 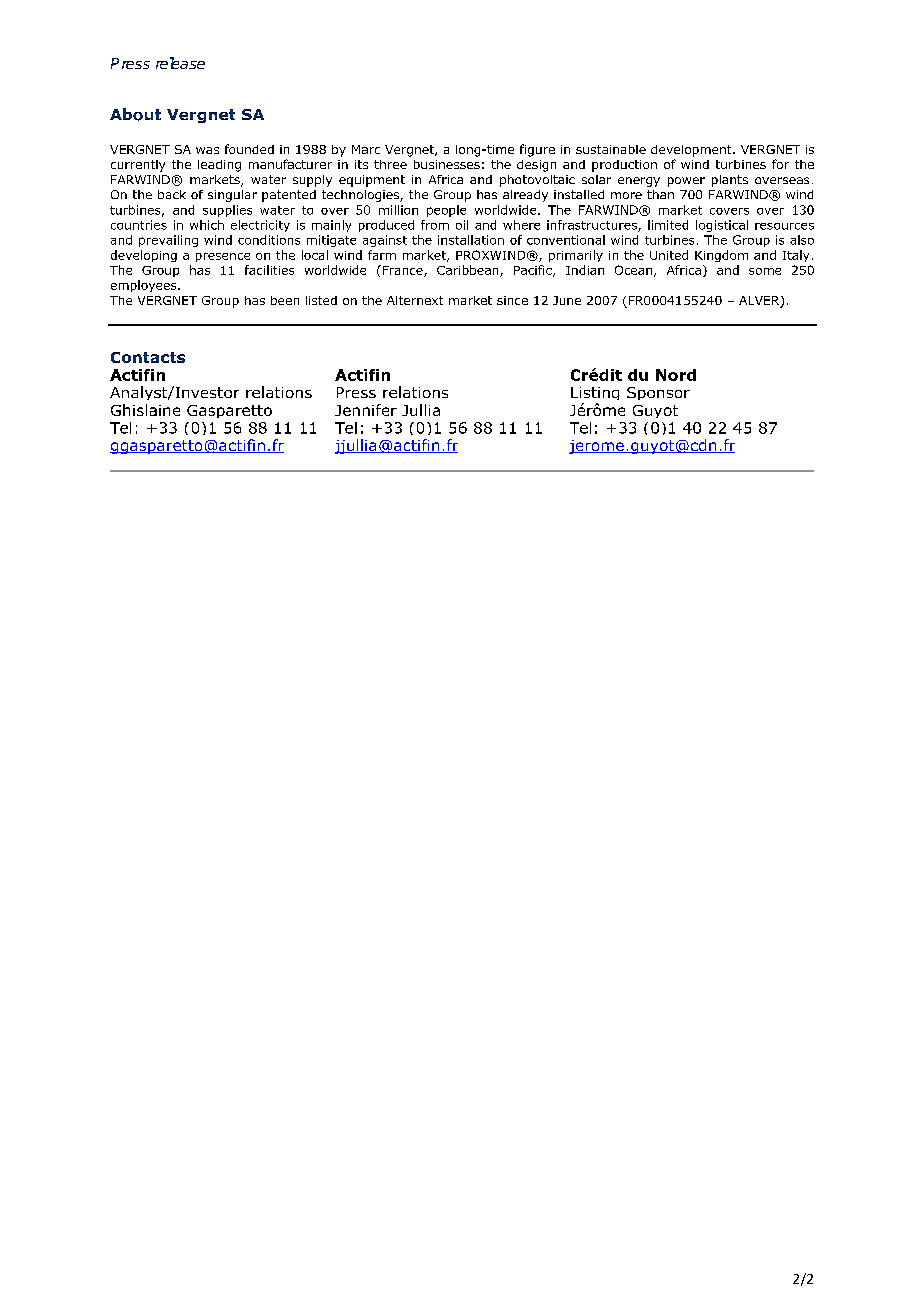 I want to click on which, so click(x=207, y=225).
